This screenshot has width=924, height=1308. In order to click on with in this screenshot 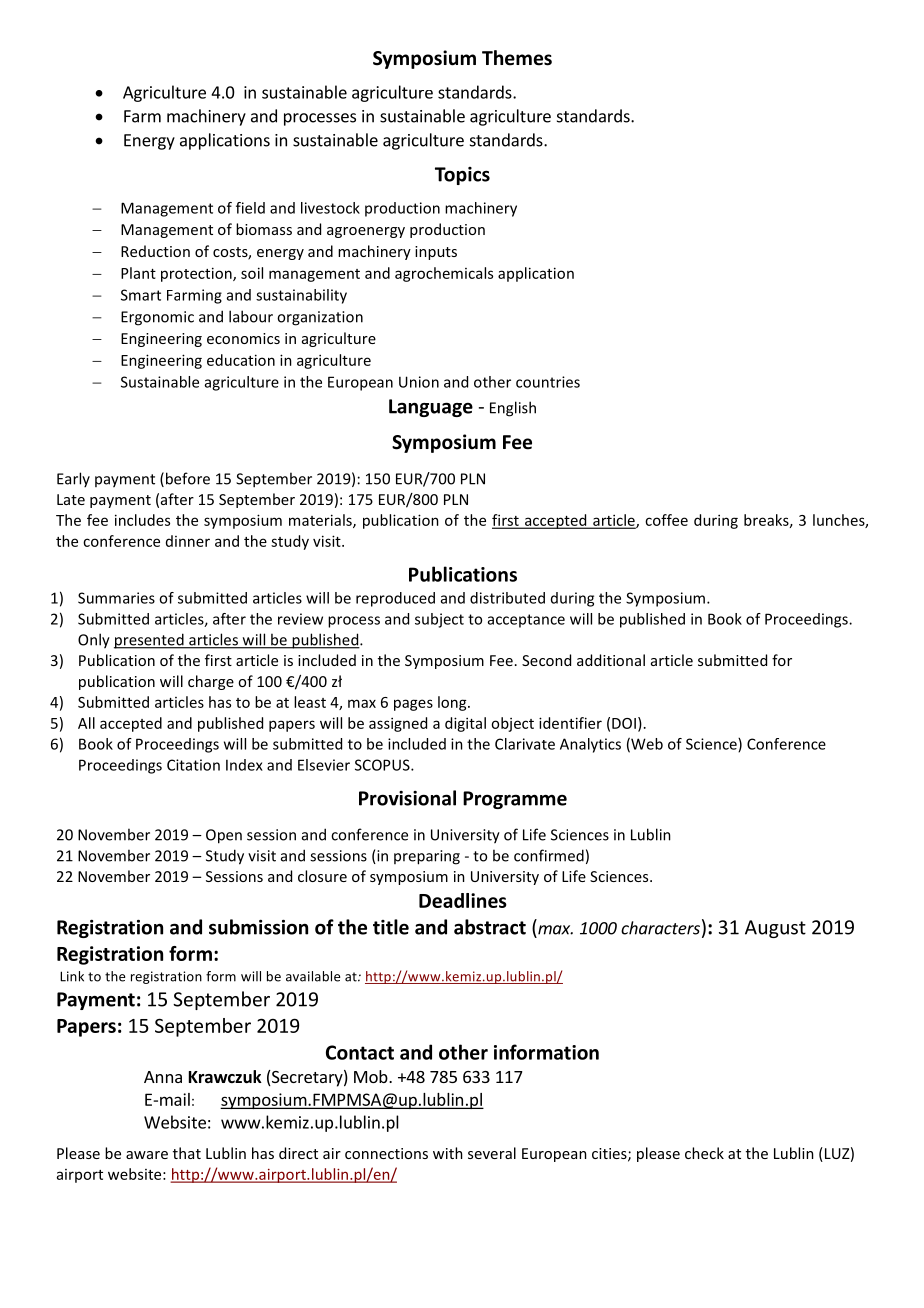, I will do `click(448, 1153)`.
